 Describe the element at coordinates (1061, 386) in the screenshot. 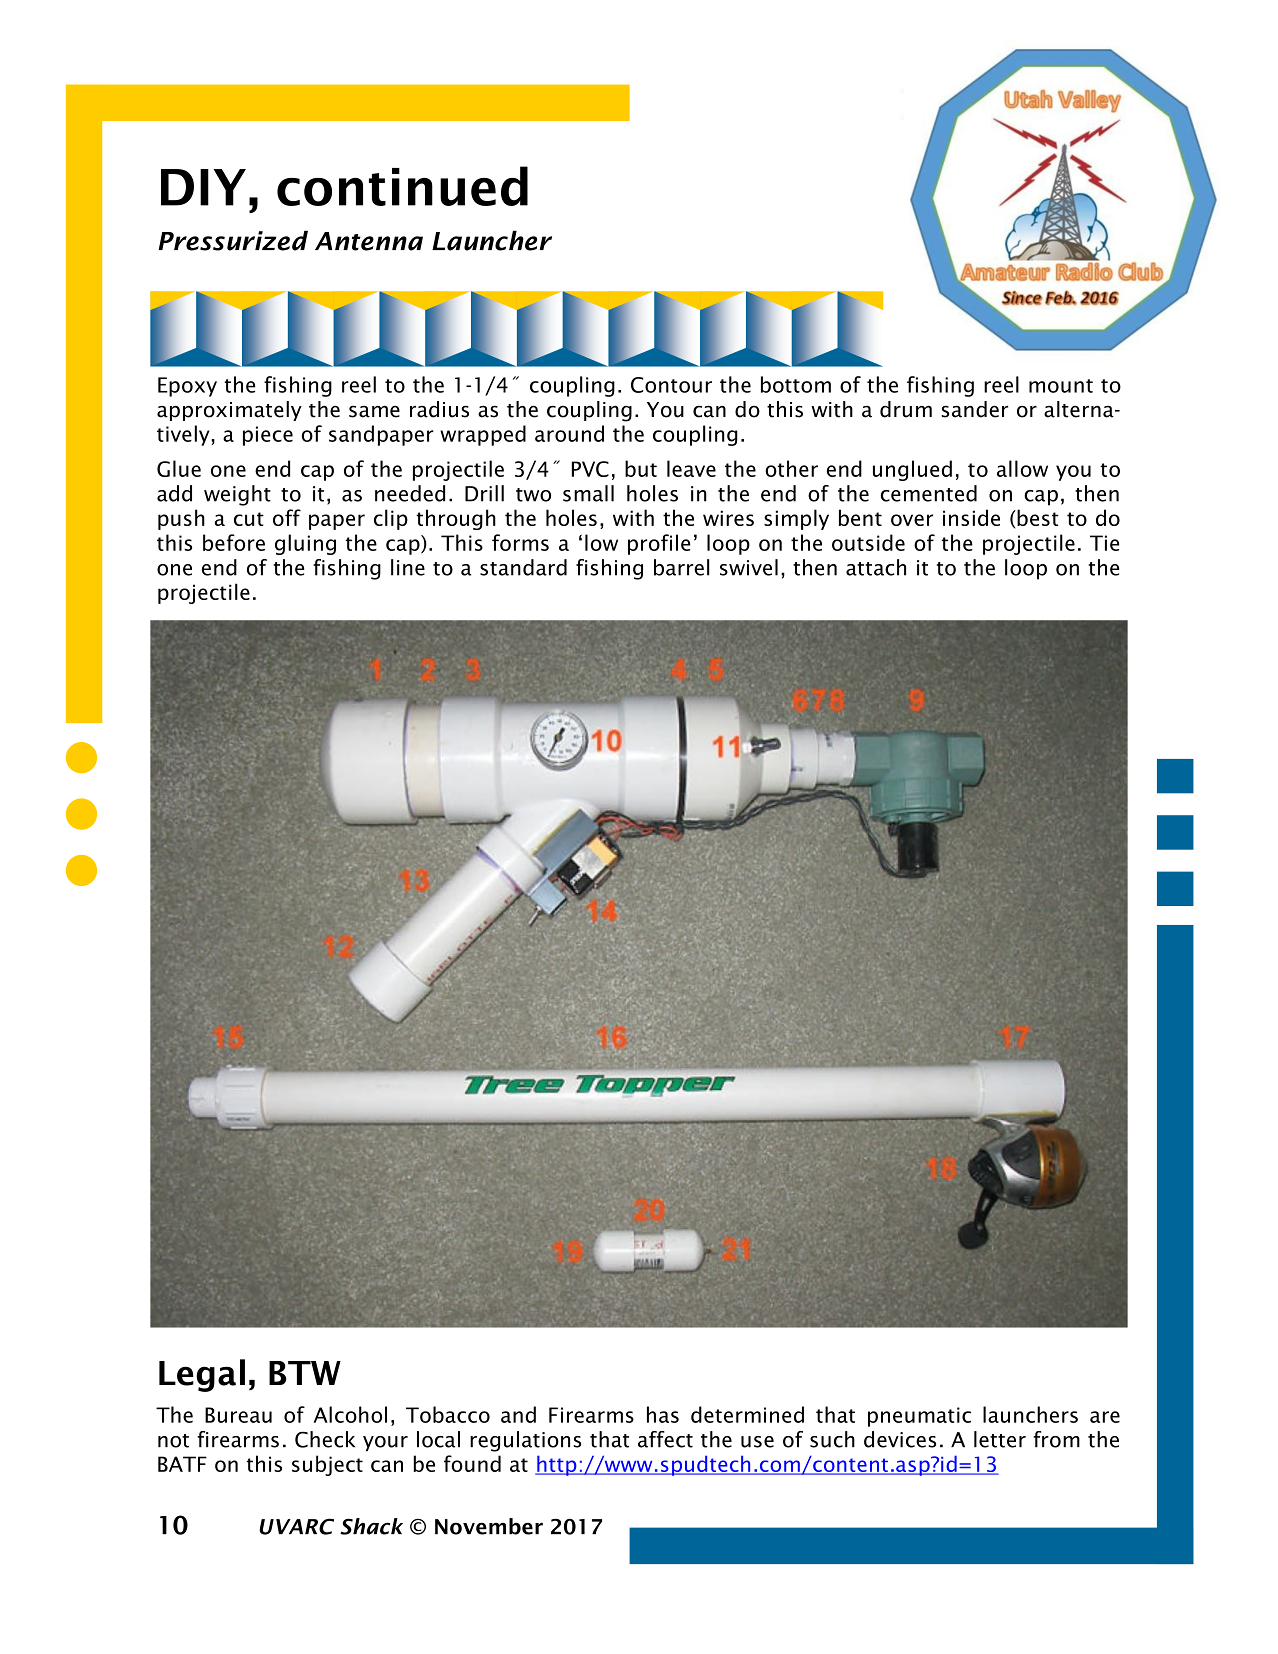

I see `mount` at that location.
